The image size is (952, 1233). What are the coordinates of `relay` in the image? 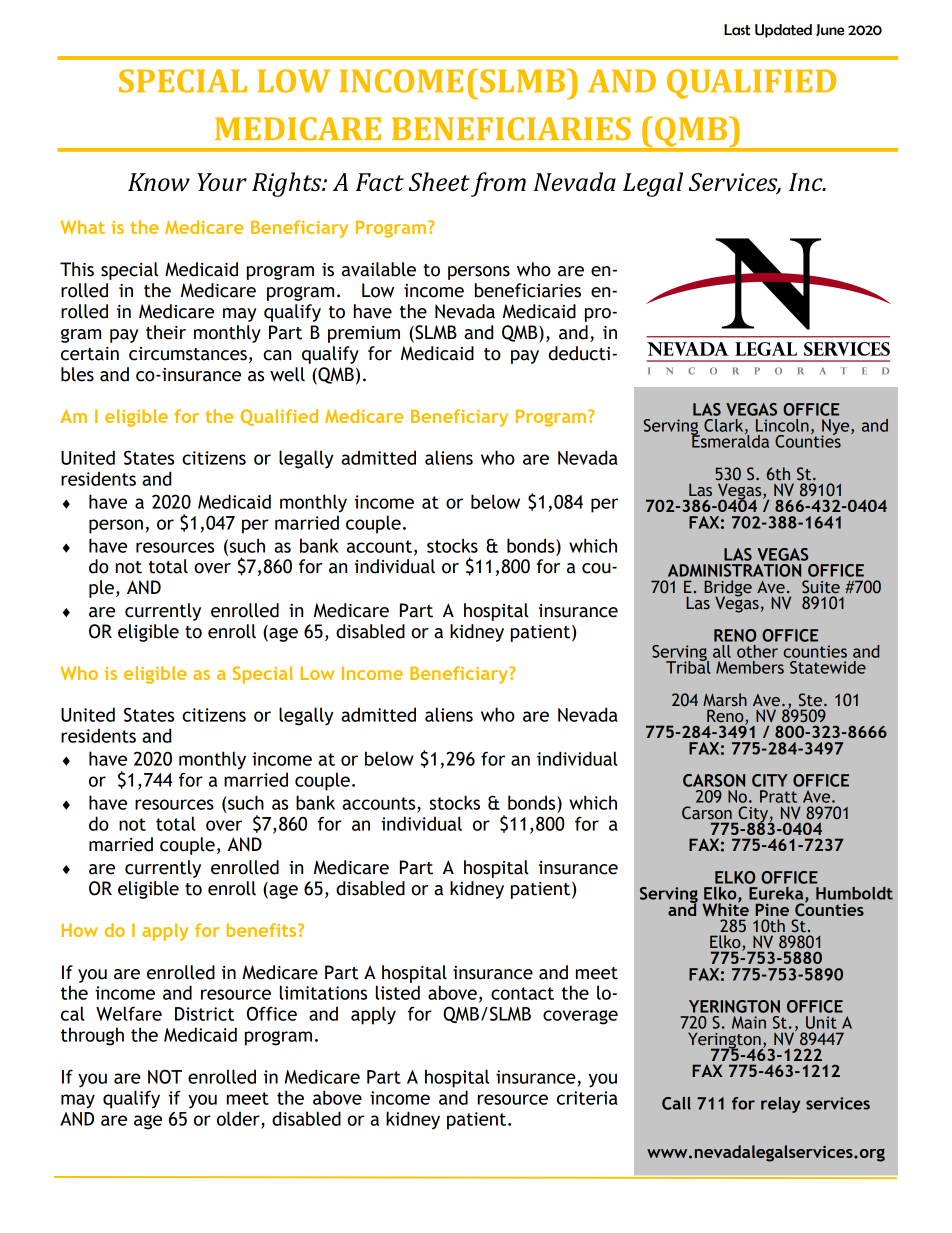 It's located at (780, 1105).
